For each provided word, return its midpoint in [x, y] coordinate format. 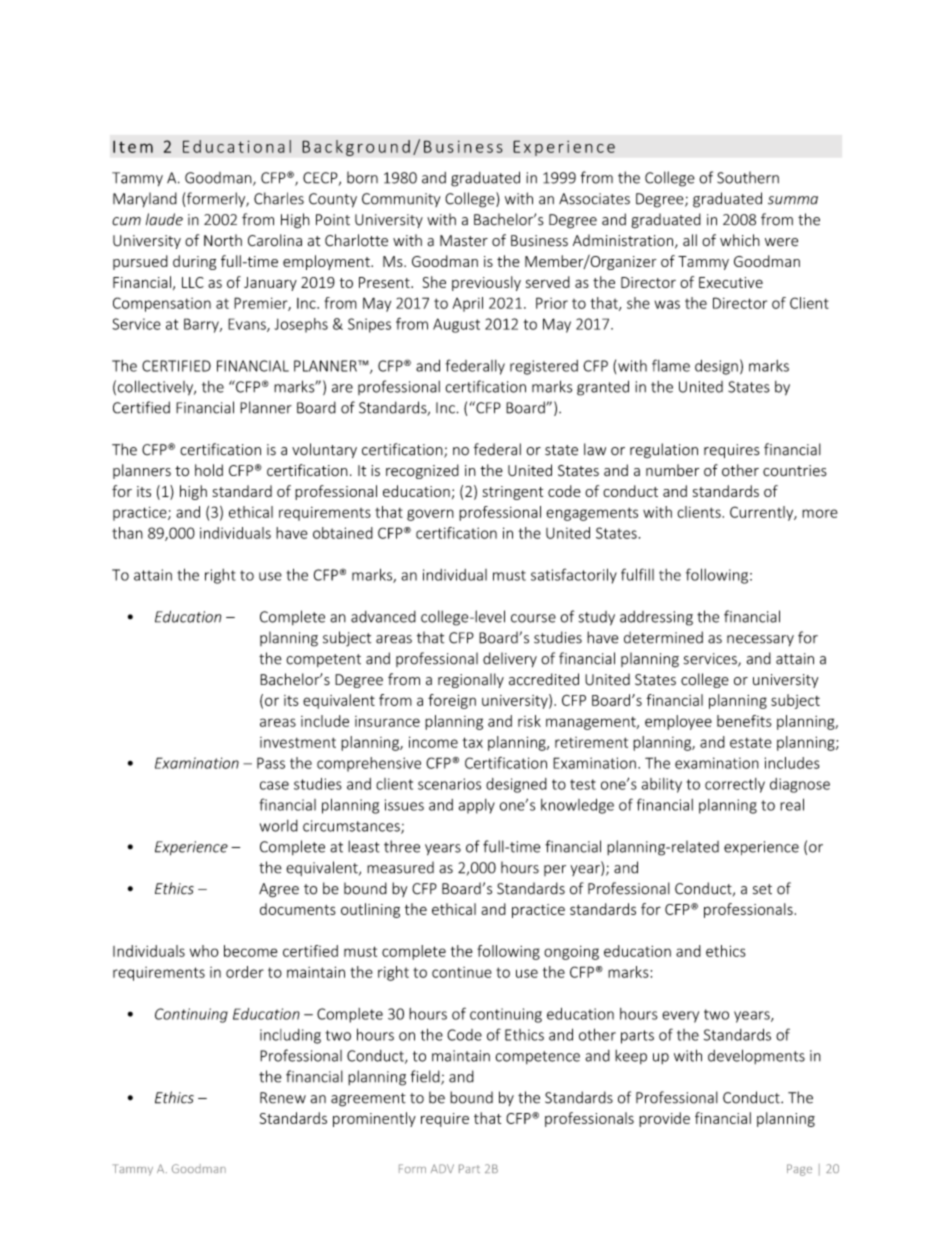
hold [209, 470]
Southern [748, 177]
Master [464, 241]
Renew [283, 1098]
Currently [763, 513]
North [223, 240]
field [426, 1077]
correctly [735, 785]
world [279, 826]
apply [477, 806]
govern [430, 515]
